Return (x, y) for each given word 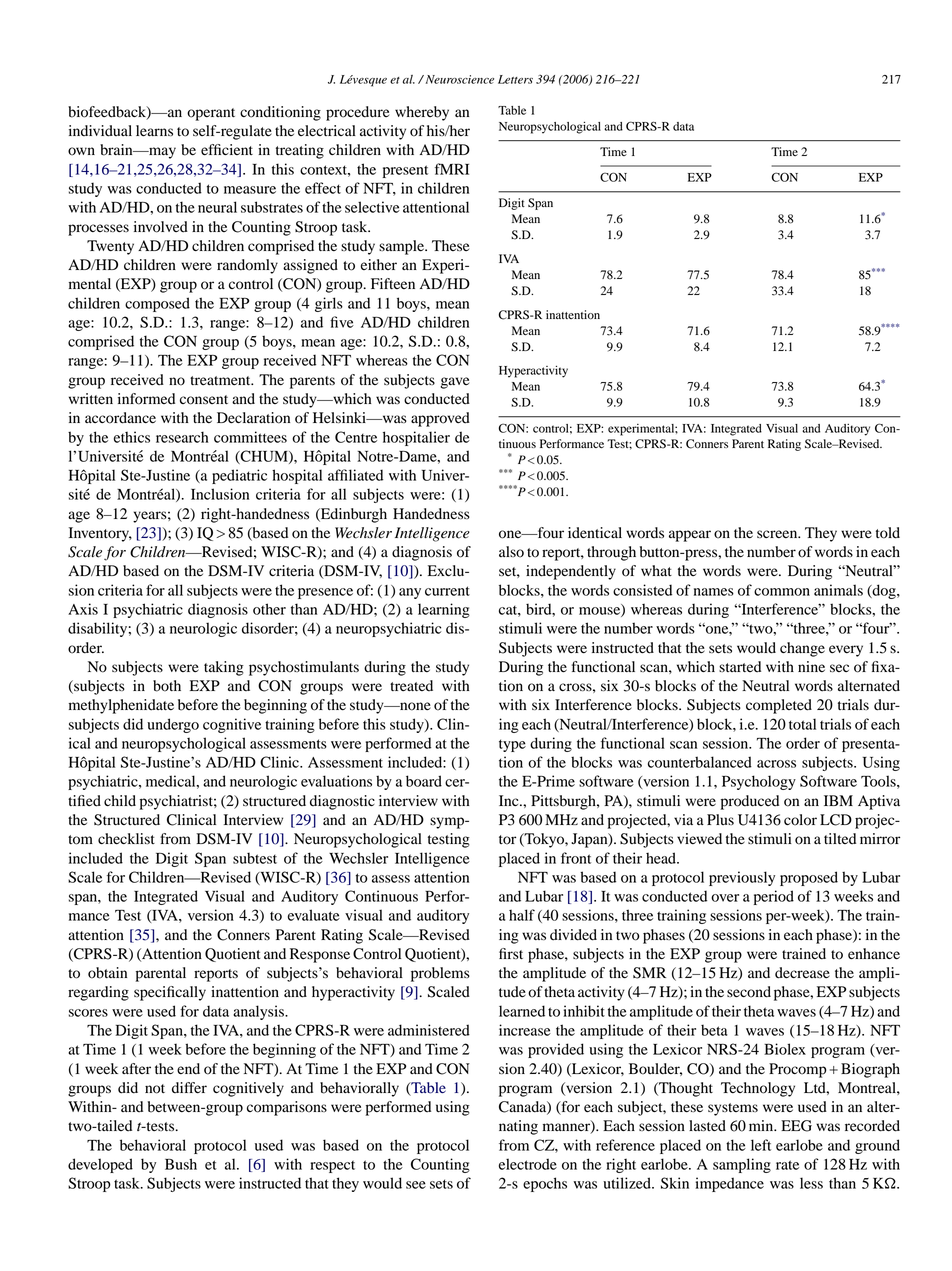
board (424, 781)
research (182, 437)
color (800, 820)
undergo (173, 725)
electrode (528, 1164)
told (888, 533)
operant (211, 114)
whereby (422, 113)
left (761, 1145)
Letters (515, 79)
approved (440, 419)
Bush (181, 1164)
